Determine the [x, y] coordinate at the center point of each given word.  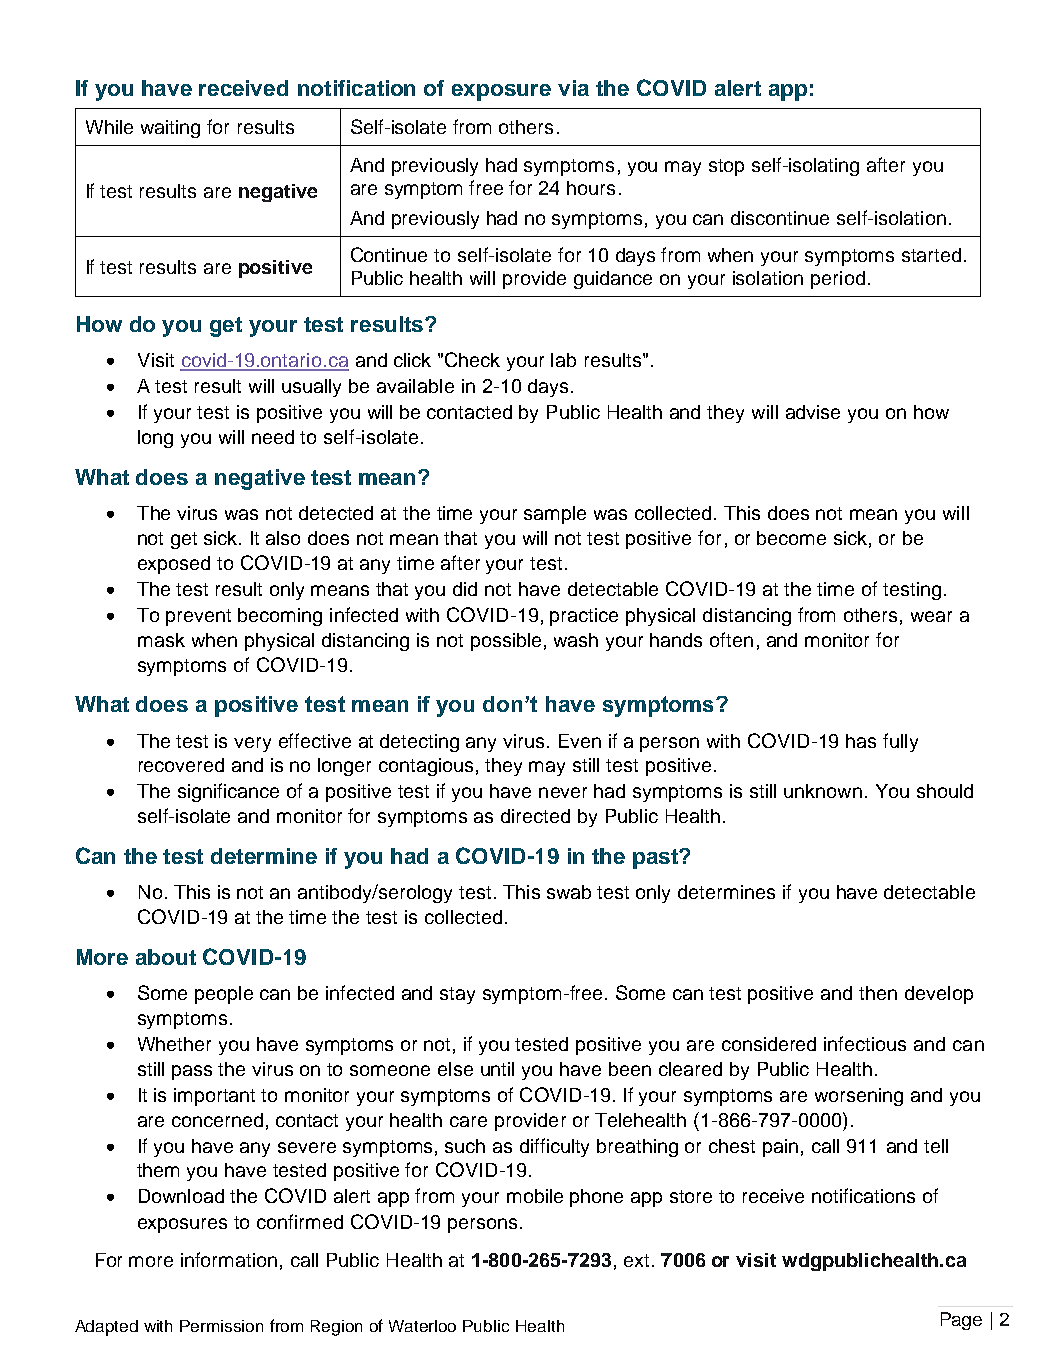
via [573, 88]
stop [726, 167]
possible [506, 642]
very [252, 744]
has [861, 741]
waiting [170, 129]
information [229, 1259]
